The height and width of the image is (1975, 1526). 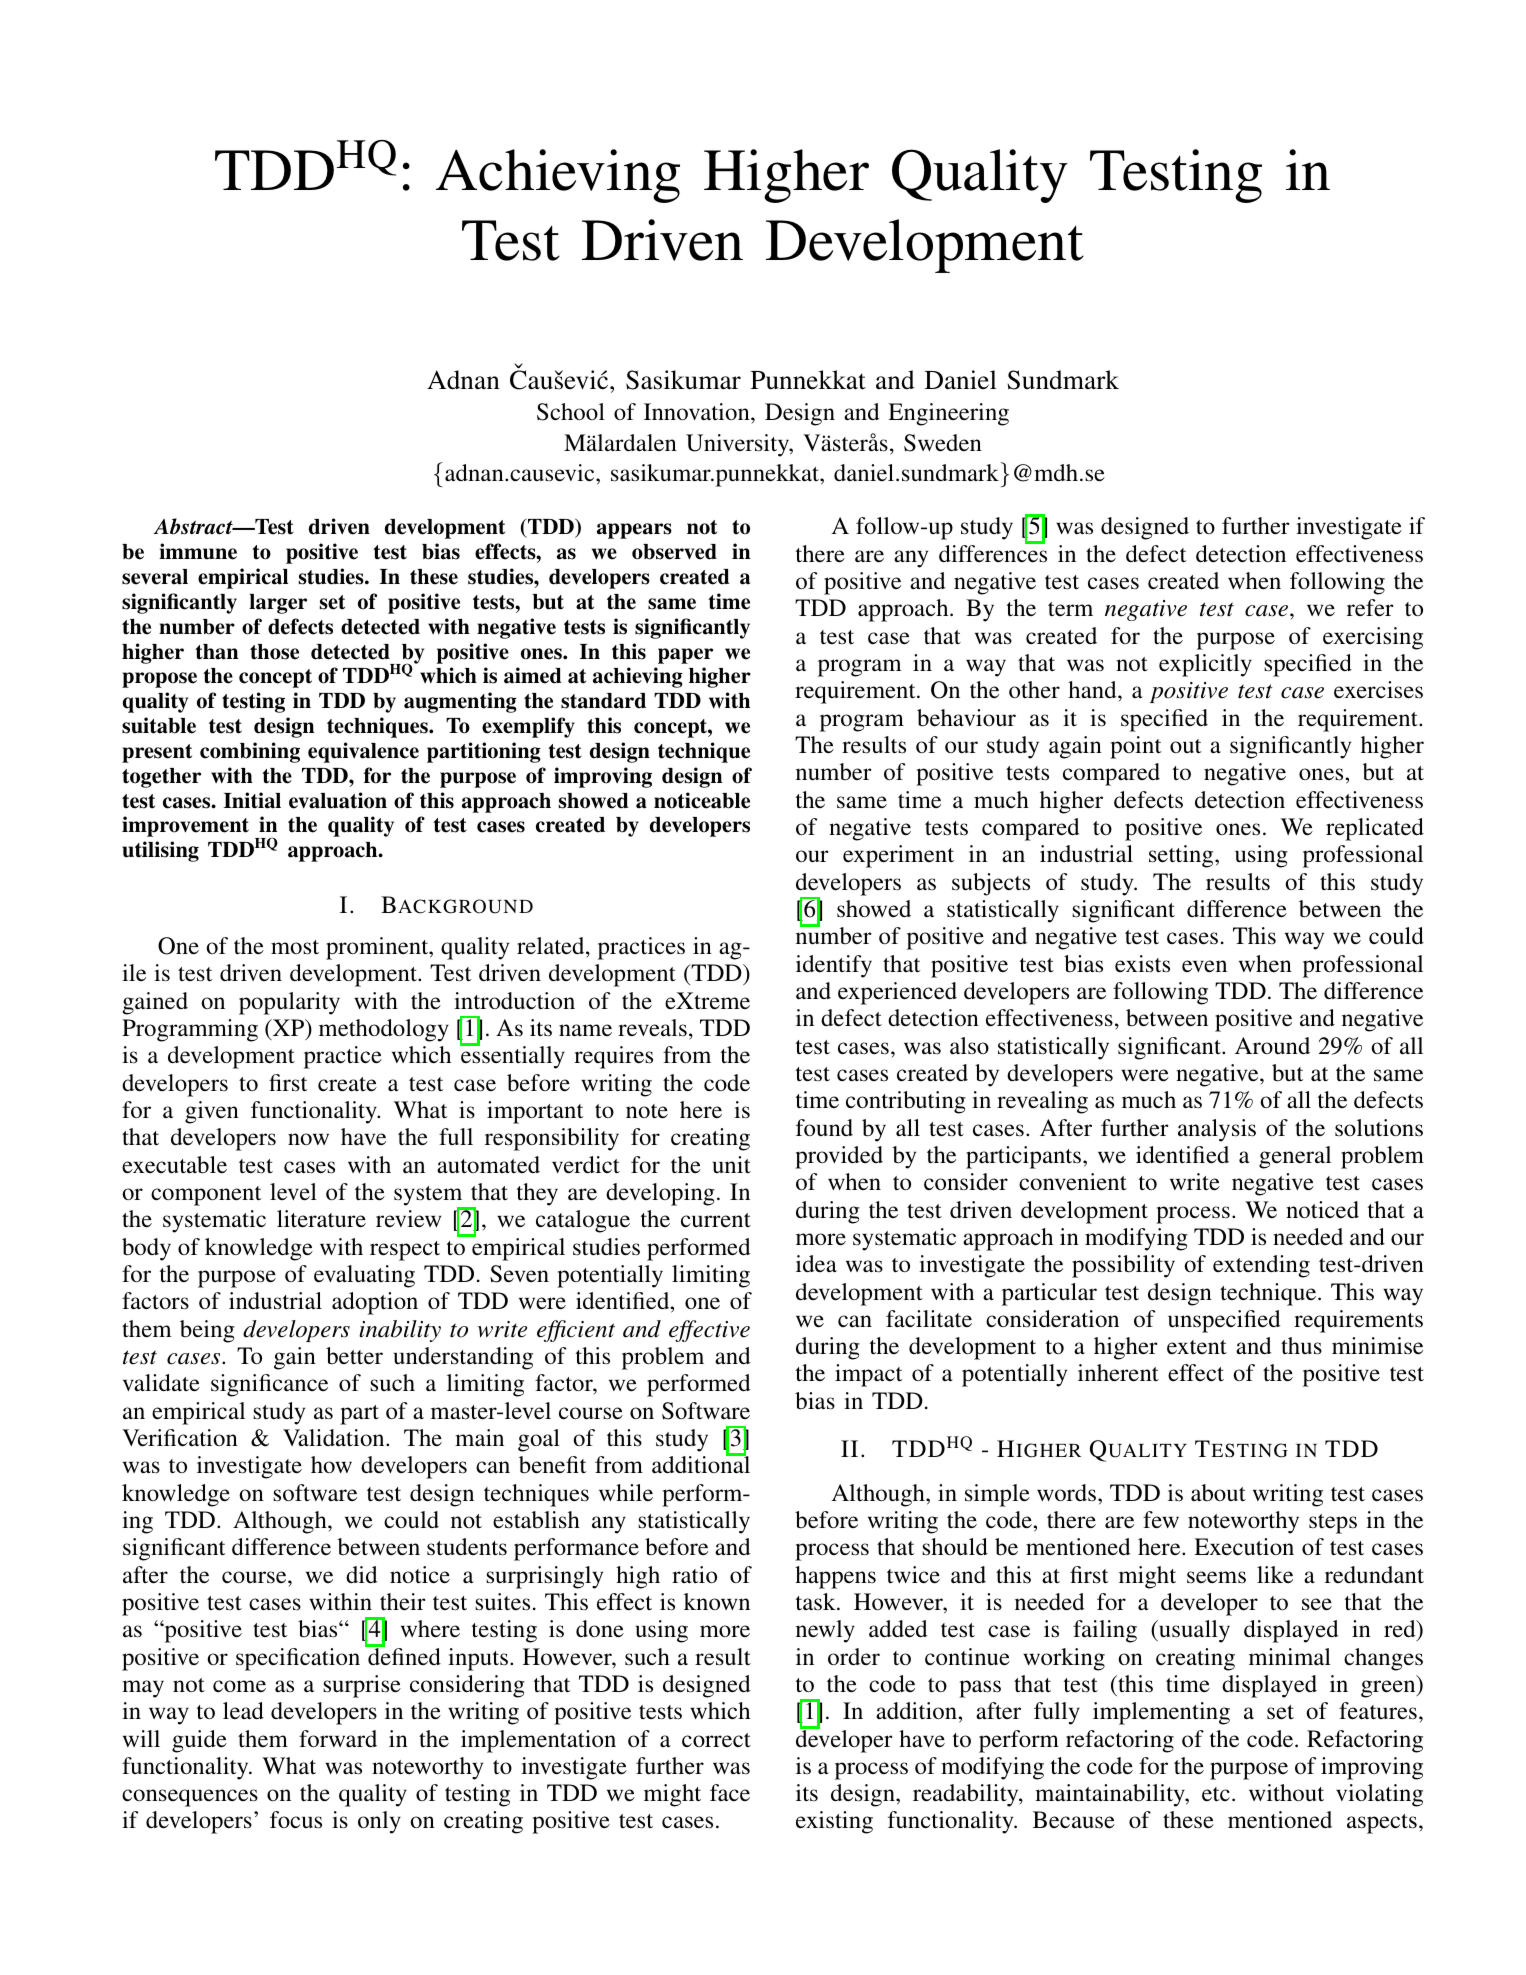 I want to click on point, so click(x=1135, y=747).
